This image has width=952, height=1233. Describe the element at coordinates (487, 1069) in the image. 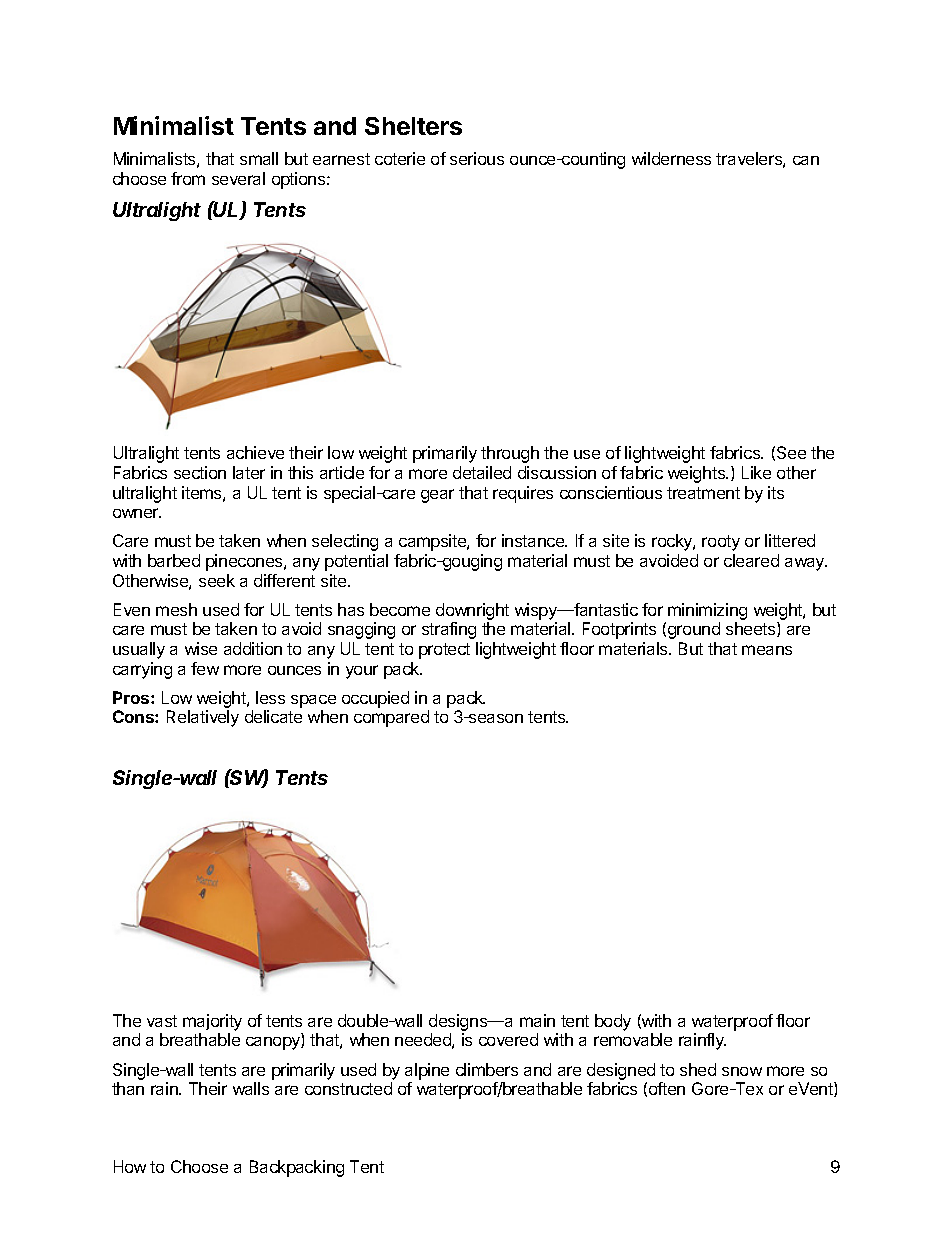

I see `climbers` at that location.
